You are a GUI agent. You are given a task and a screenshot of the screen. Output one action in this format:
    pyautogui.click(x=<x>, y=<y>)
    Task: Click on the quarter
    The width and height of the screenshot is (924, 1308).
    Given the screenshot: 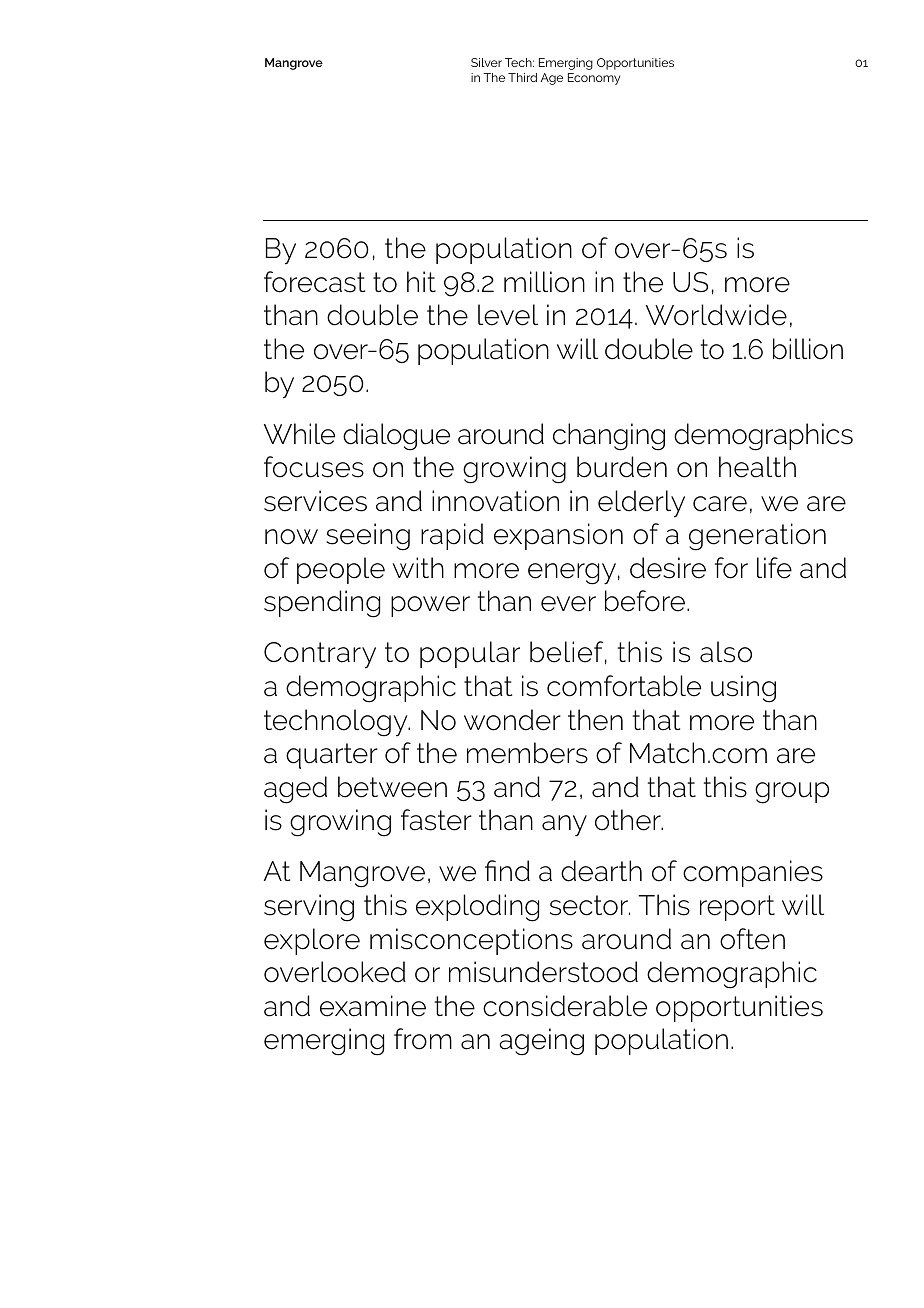 What is the action you would take?
    pyautogui.click(x=332, y=756)
